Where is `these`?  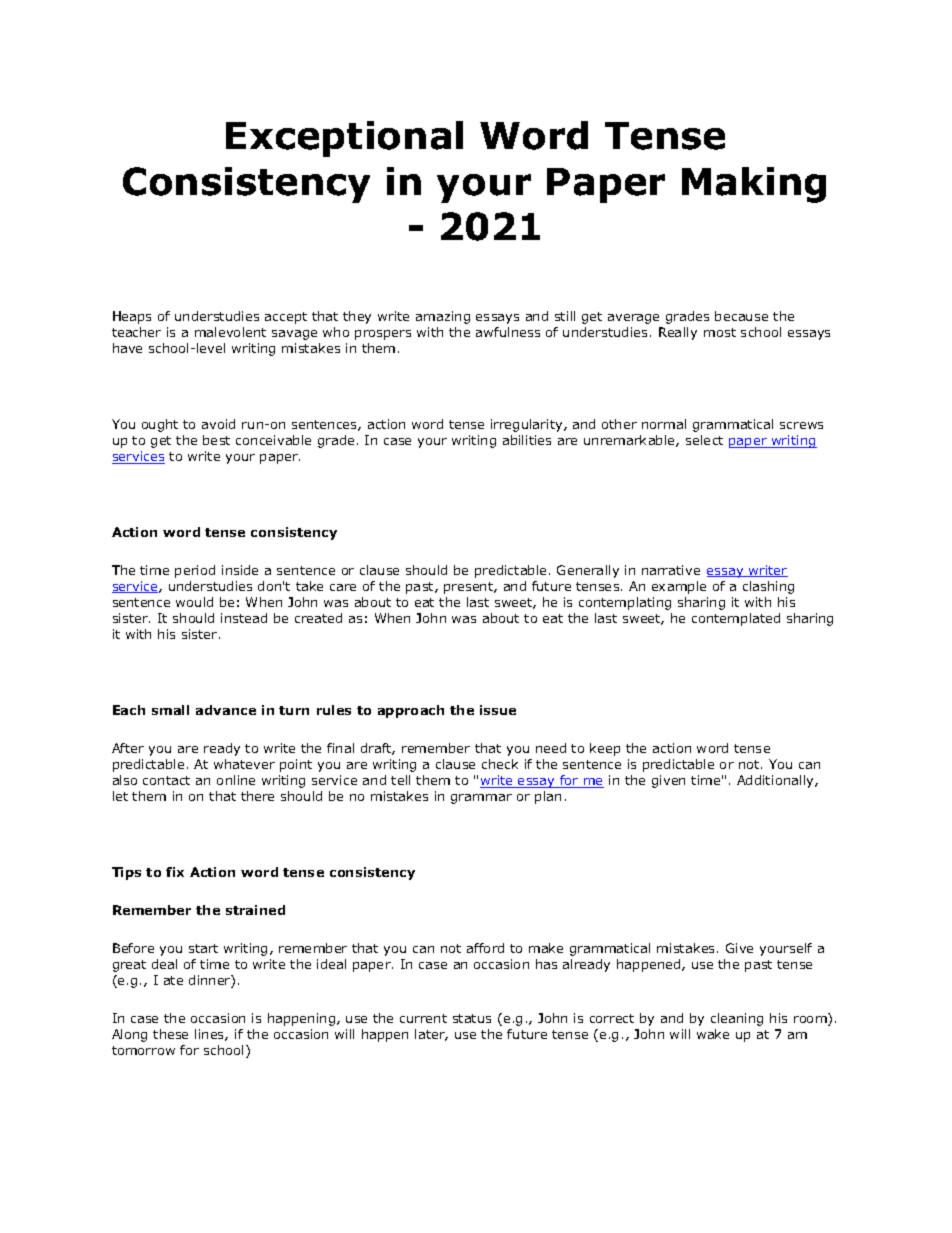 these is located at coordinates (170, 1034).
